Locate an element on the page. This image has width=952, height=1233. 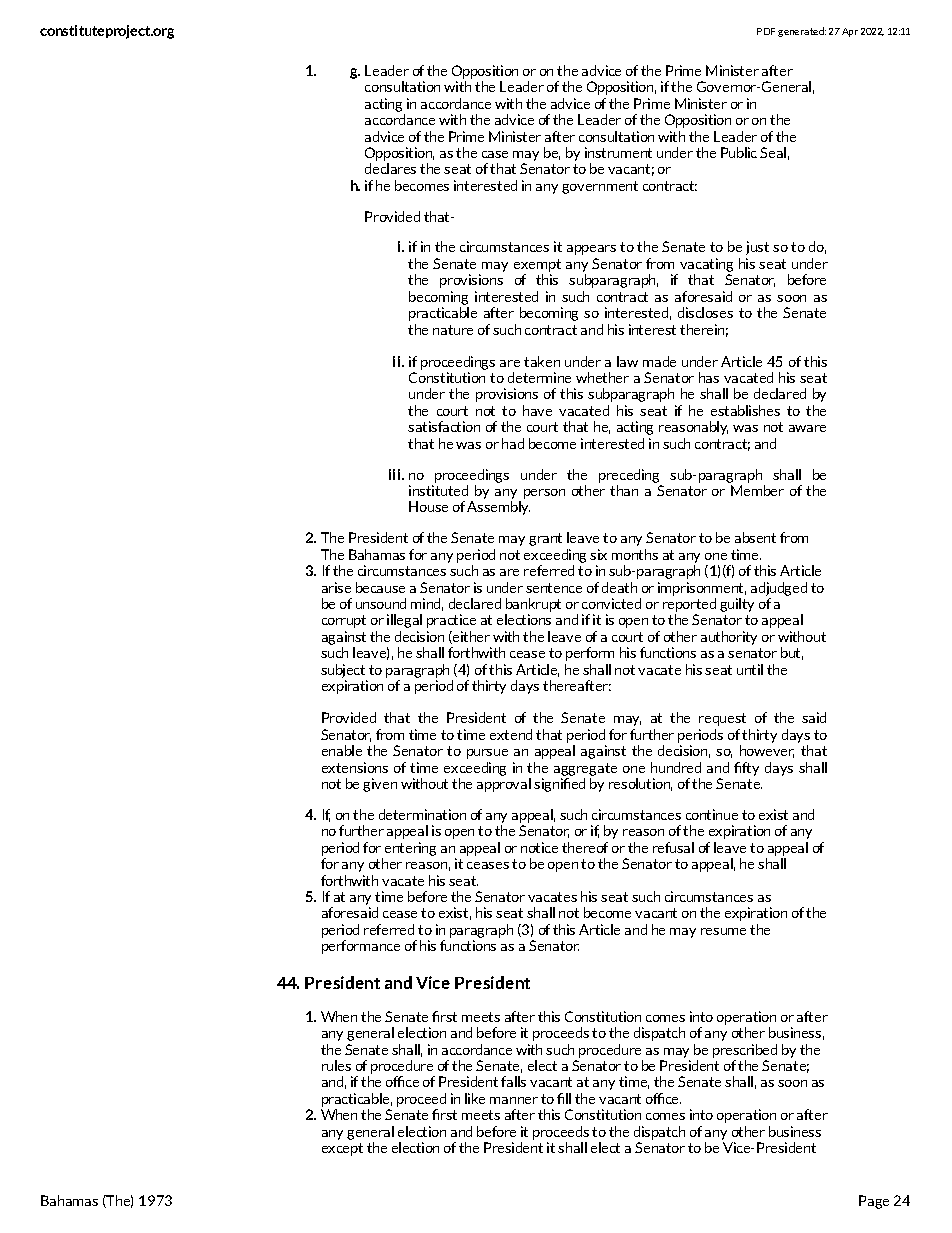
fill is located at coordinates (564, 1098).
